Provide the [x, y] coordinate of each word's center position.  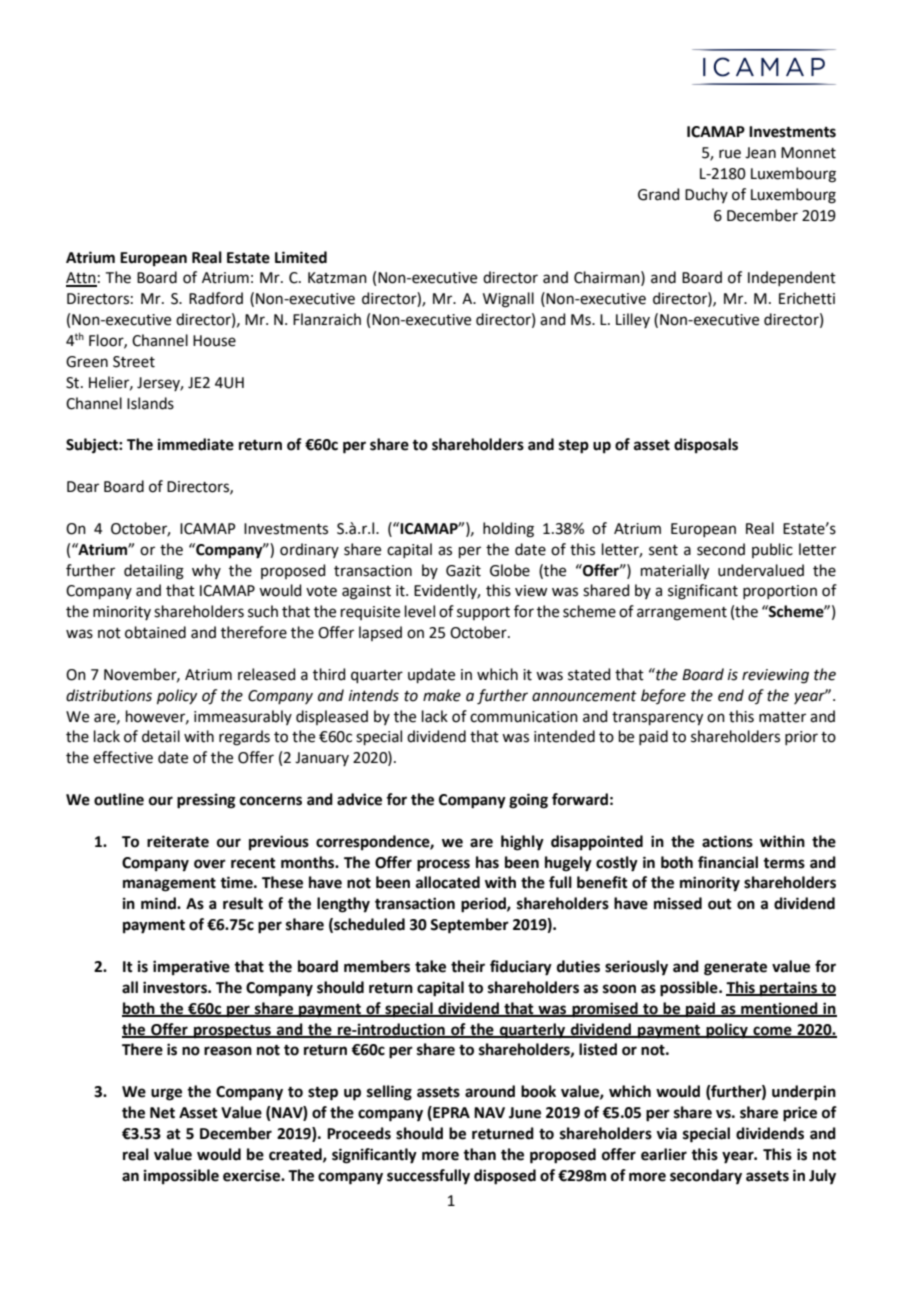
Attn [81, 279]
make [442, 695]
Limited [301, 257]
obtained [155, 632]
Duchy [706, 195]
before [663, 696]
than [479, 1154]
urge [166, 1094]
